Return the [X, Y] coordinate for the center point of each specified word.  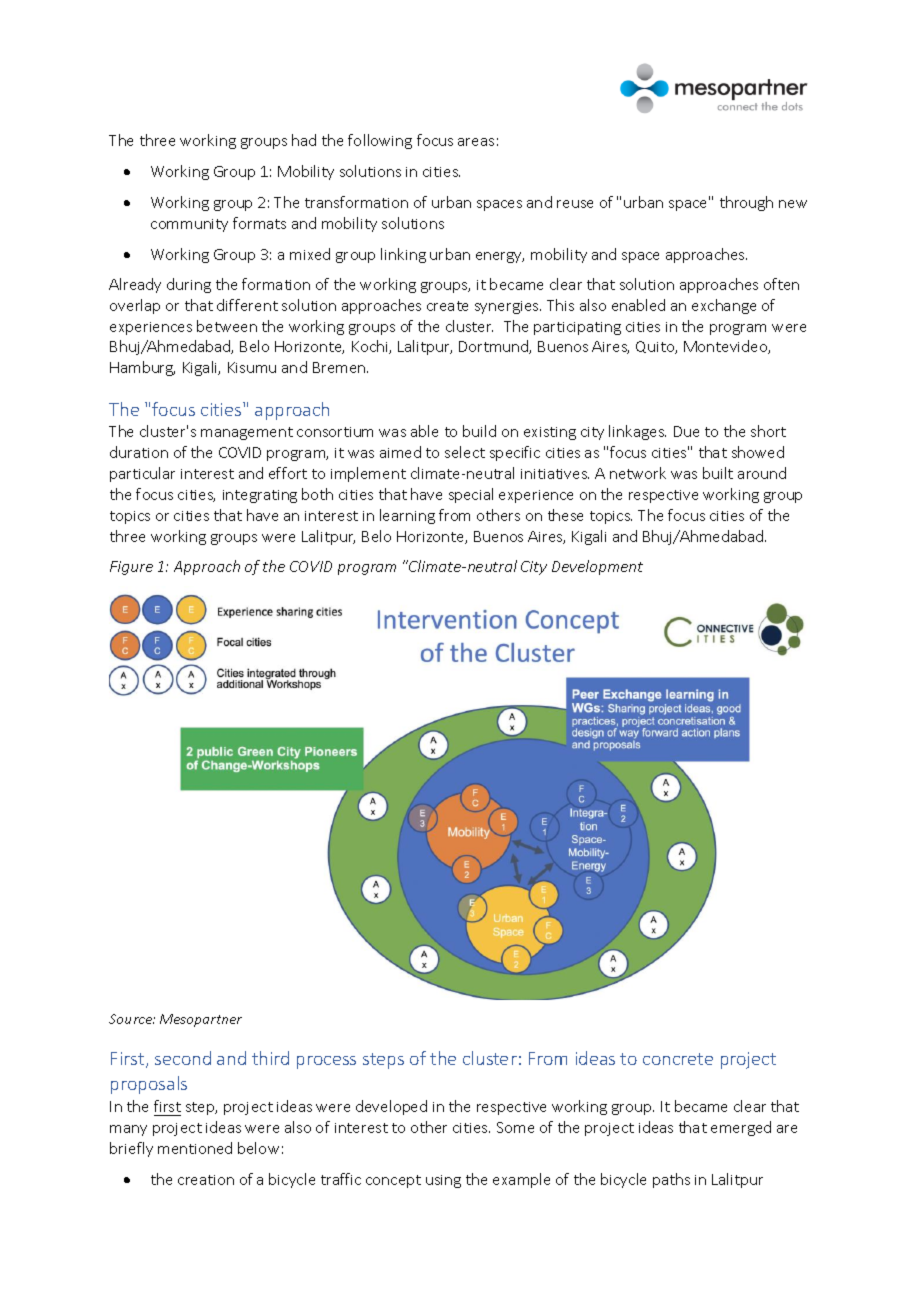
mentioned [195, 1148]
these [565, 515]
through [746, 203]
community [189, 225]
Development [597, 567]
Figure [131, 568]
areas [476, 142]
